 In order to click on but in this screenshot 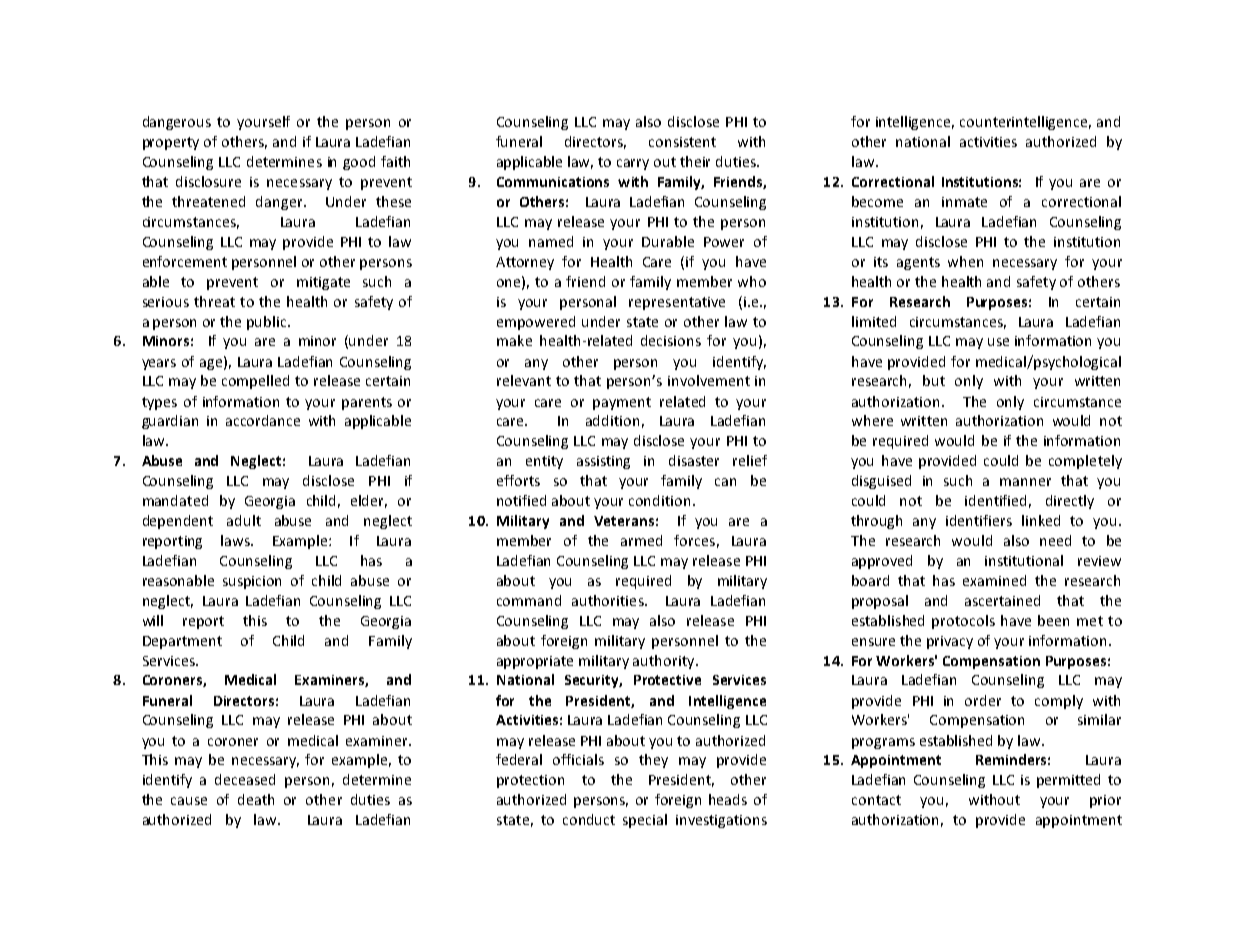, I will do `click(934, 380)`.
